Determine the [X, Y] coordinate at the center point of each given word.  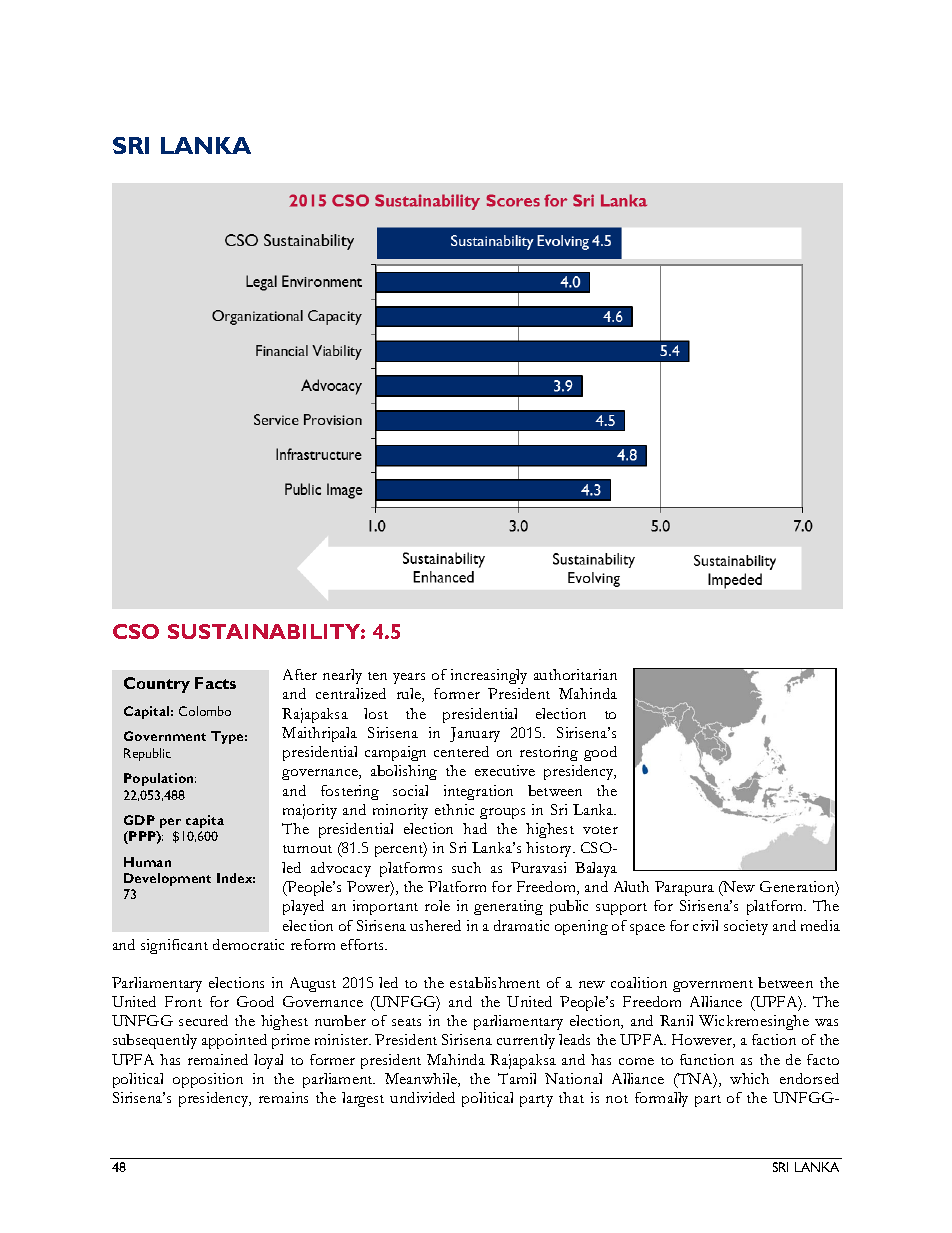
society [746, 927]
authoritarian [575, 674]
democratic [248, 944]
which [749, 1078]
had [475, 828]
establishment [495, 982]
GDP [139, 820]
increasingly [489, 676]
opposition [208, 1080]
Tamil [517, 1078]
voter [600, 830]
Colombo [205, 711]
